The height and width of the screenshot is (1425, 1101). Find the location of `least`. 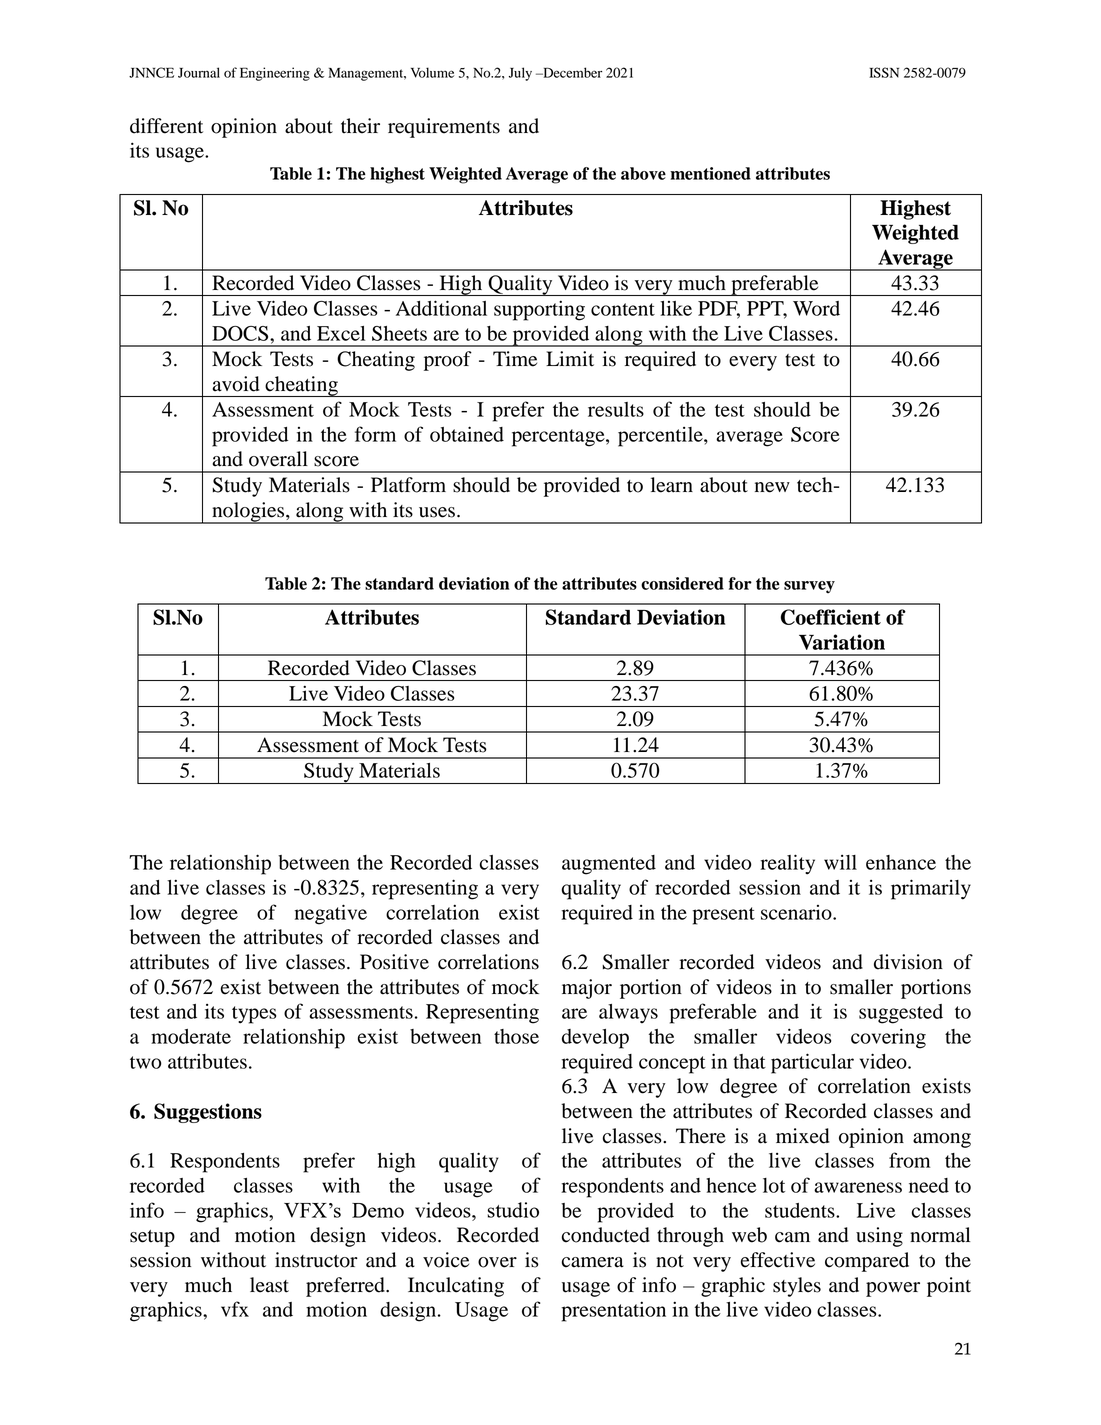

least is located at coordinates (269, 1285).
